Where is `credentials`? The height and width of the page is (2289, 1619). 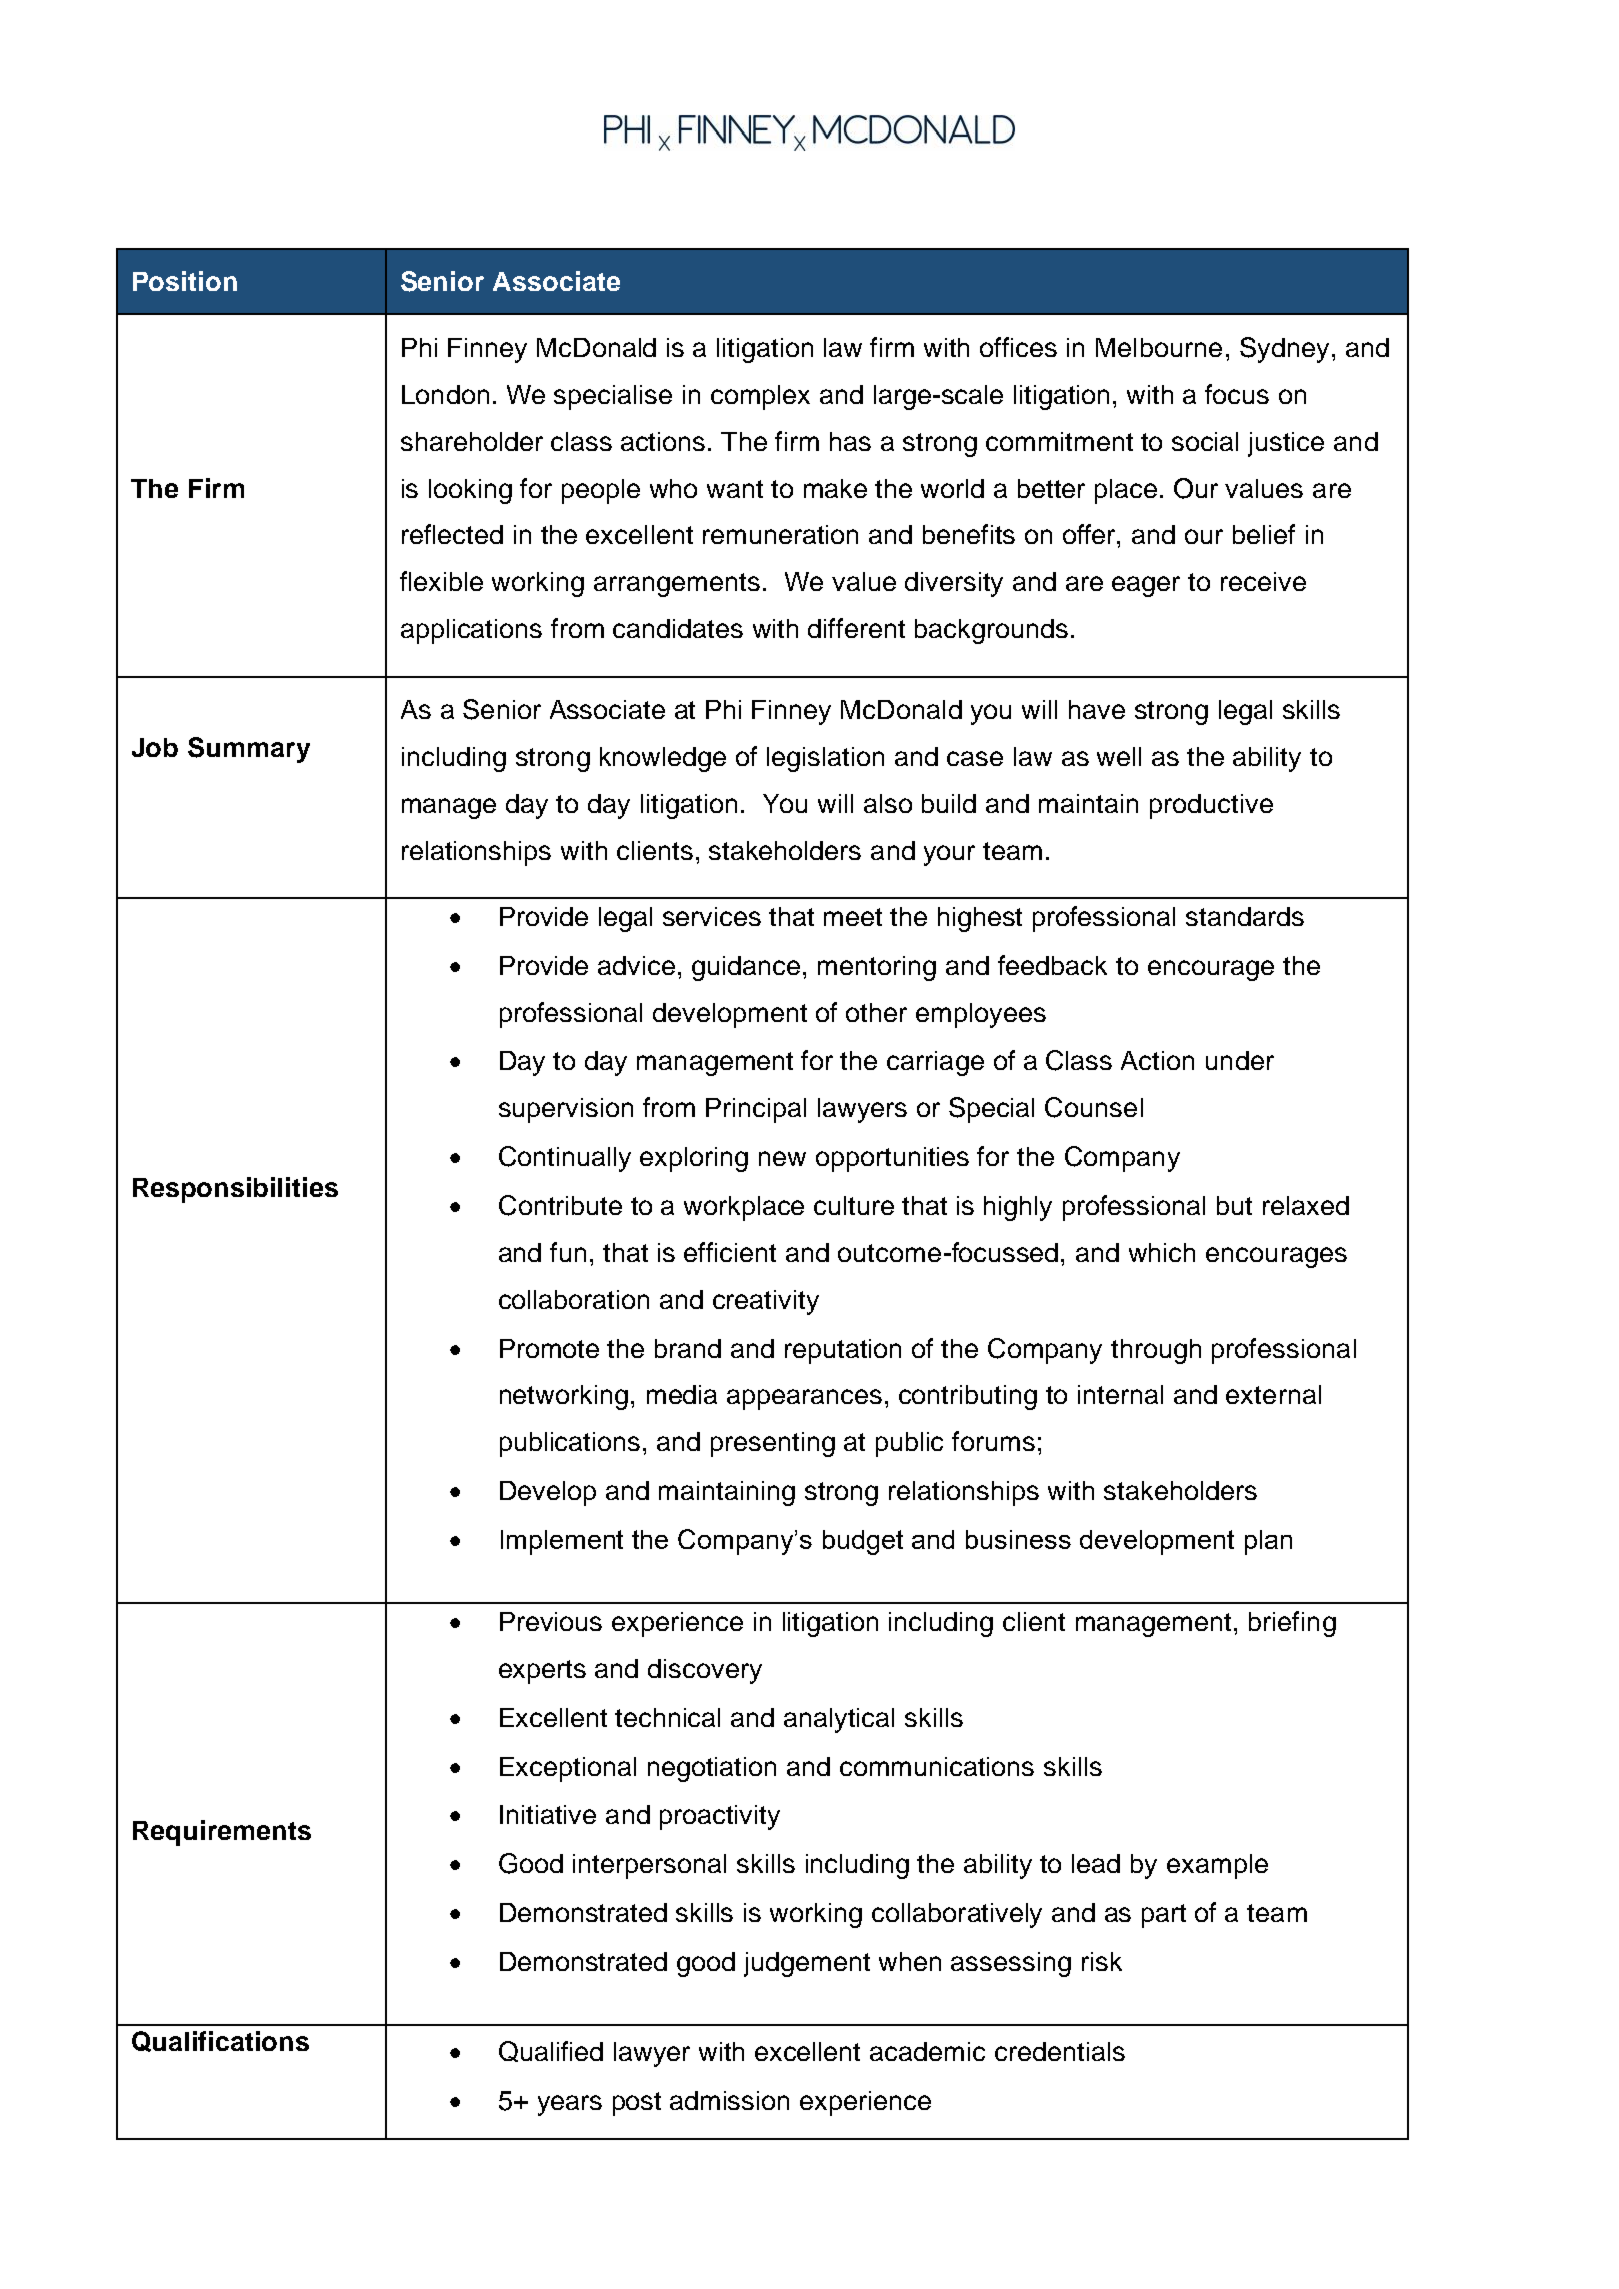
credentials is located at coordinates (1060, 2051).
